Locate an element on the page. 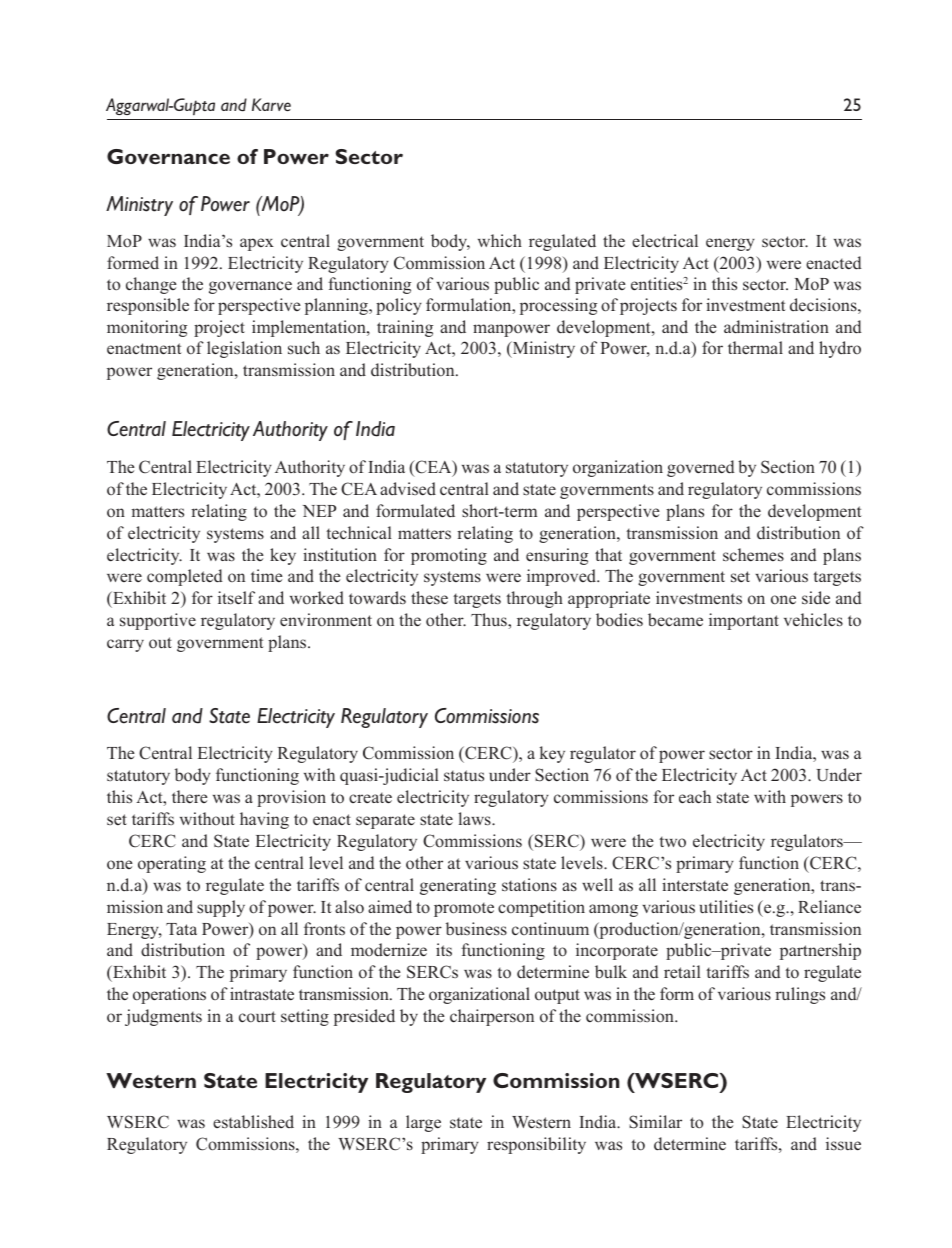  administration is located at coordinates (776, 327).
